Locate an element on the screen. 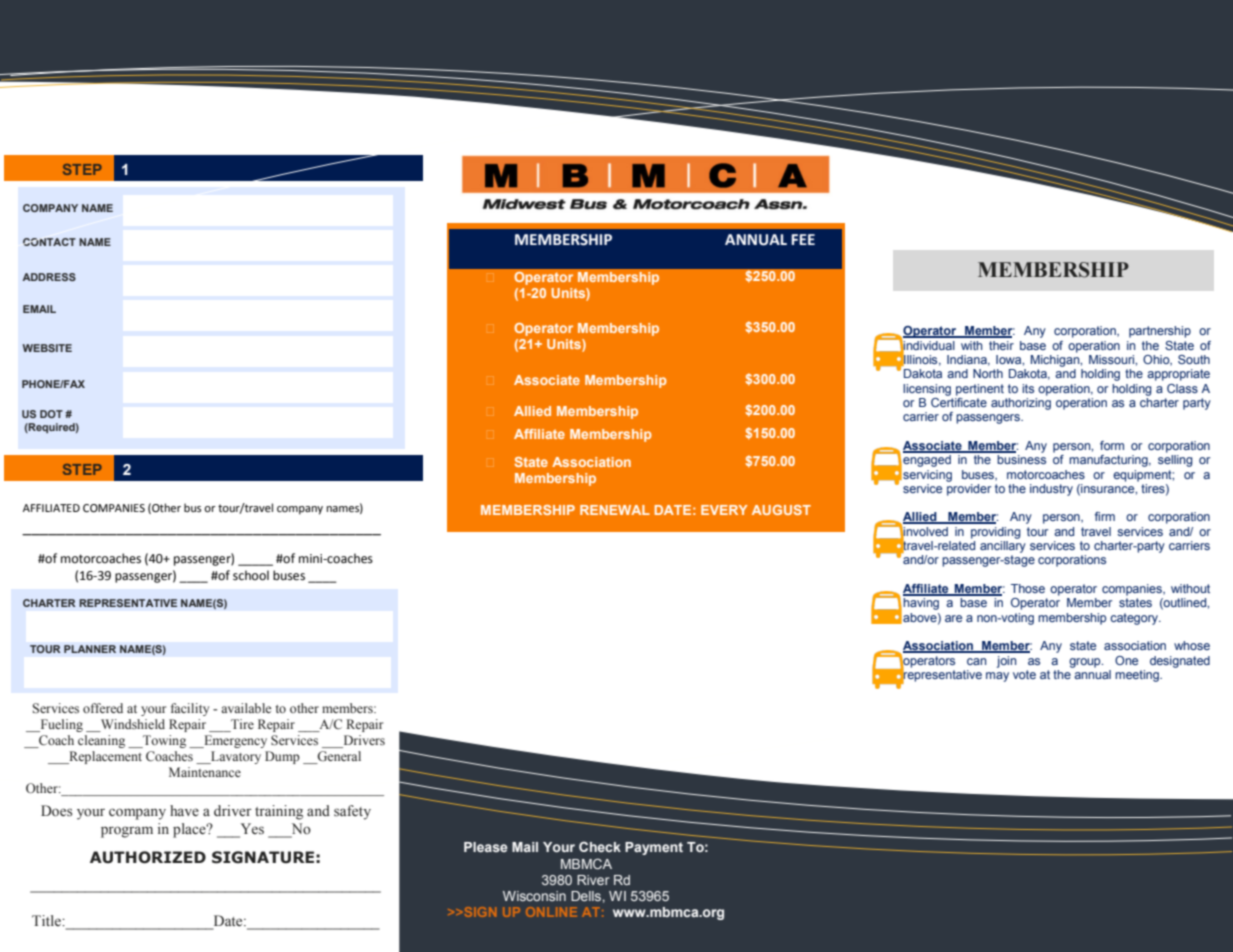 The image size is (1233, 952). DOT is located at coordinates (51, 414).
